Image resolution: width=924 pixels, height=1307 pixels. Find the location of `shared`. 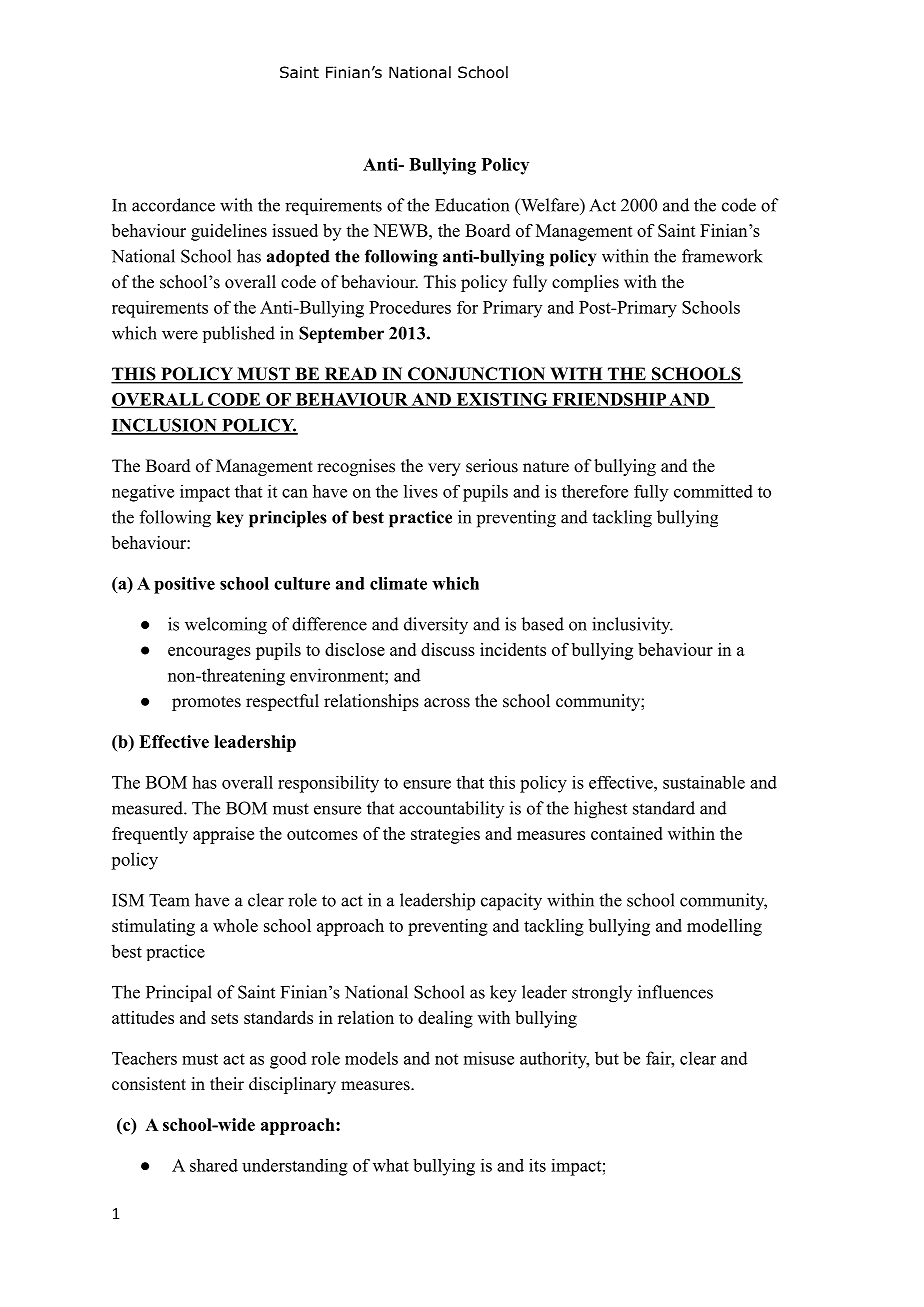

shared is located at coordinates (214, 1165).
